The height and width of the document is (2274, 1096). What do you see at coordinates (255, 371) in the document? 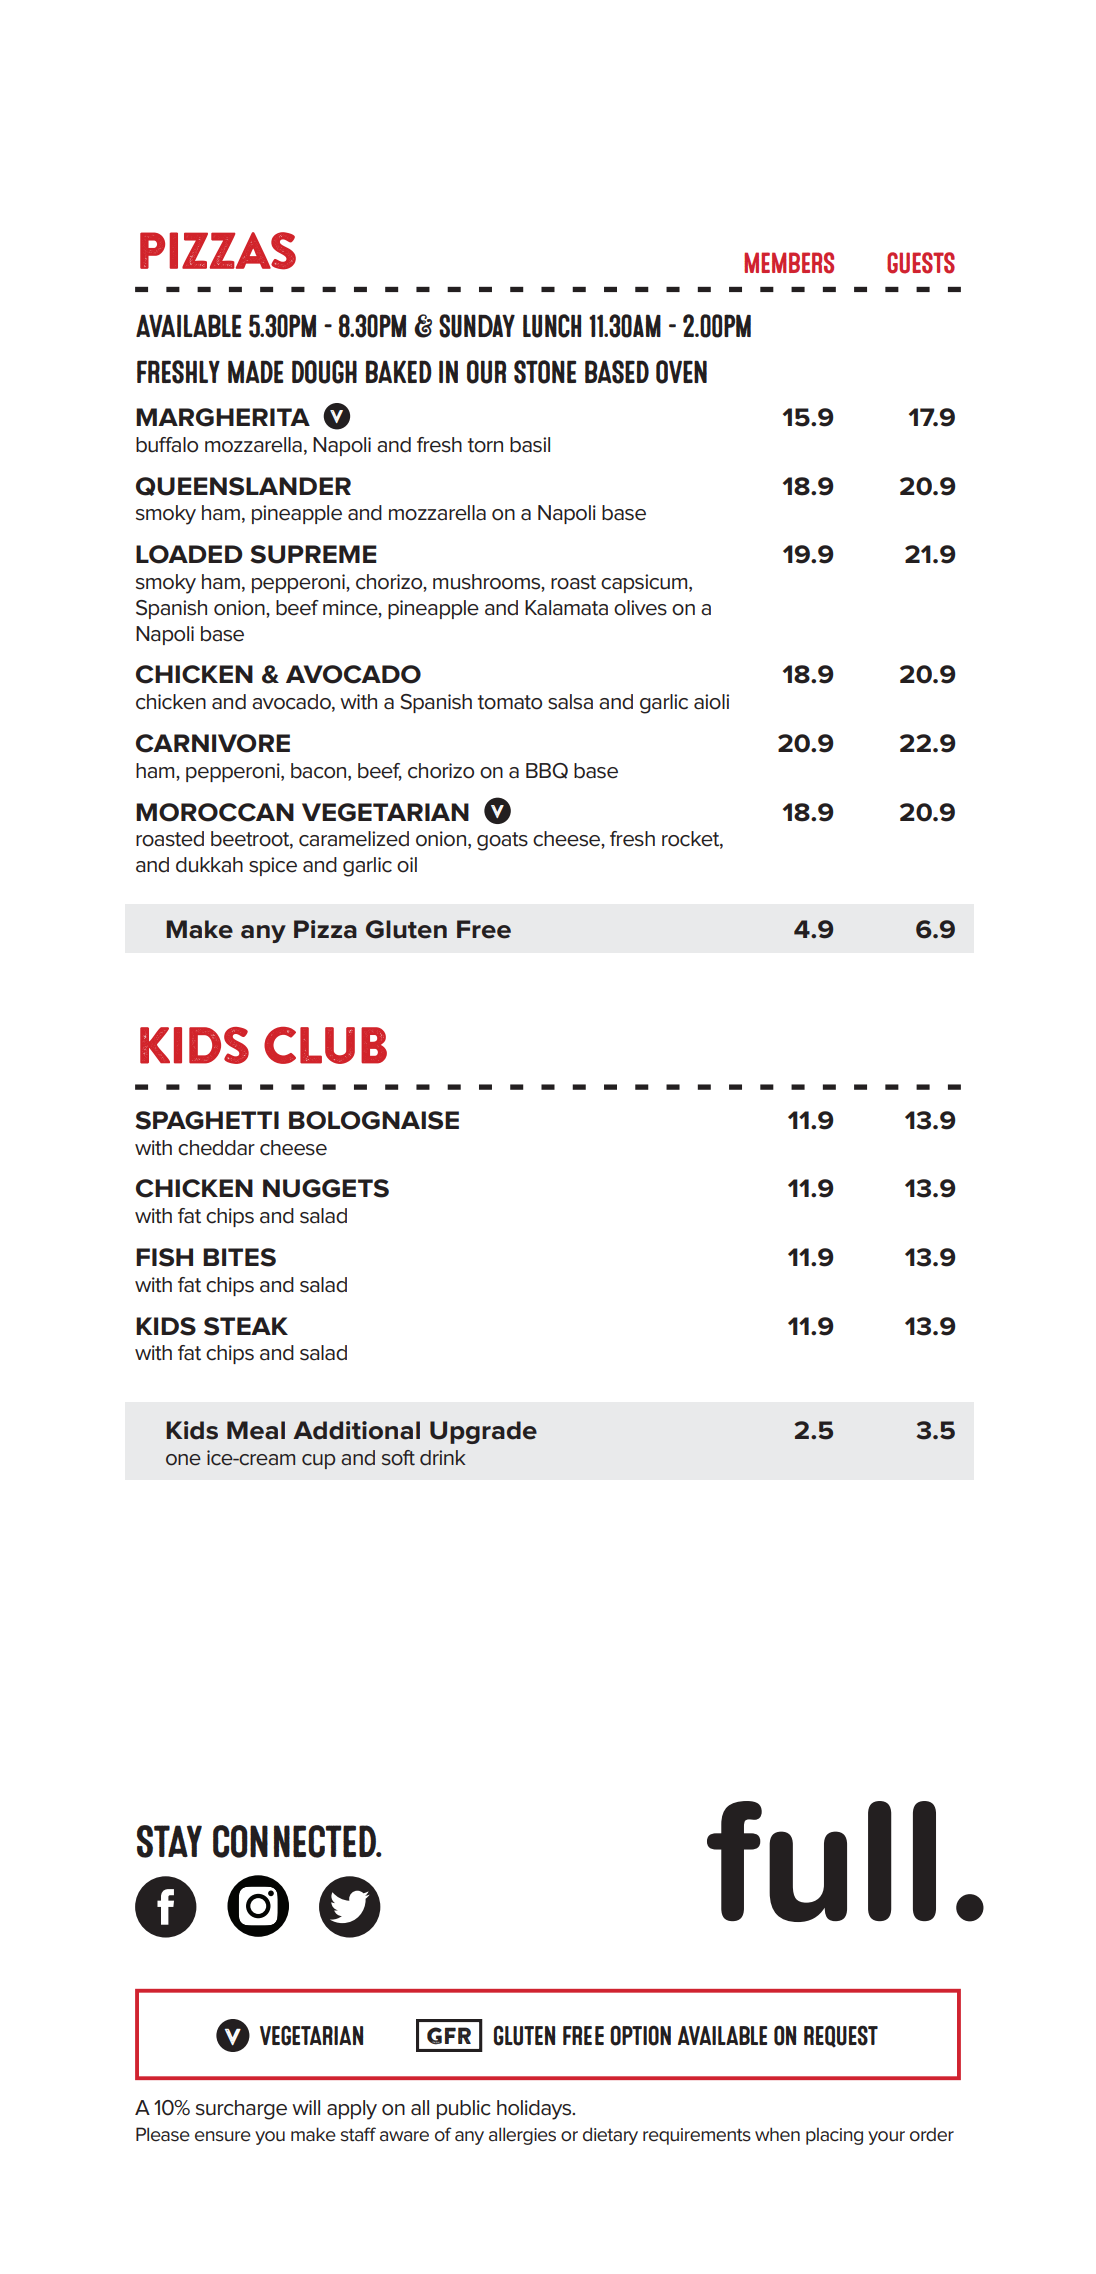
I see `MADE` at bounding box center [255, 371].
